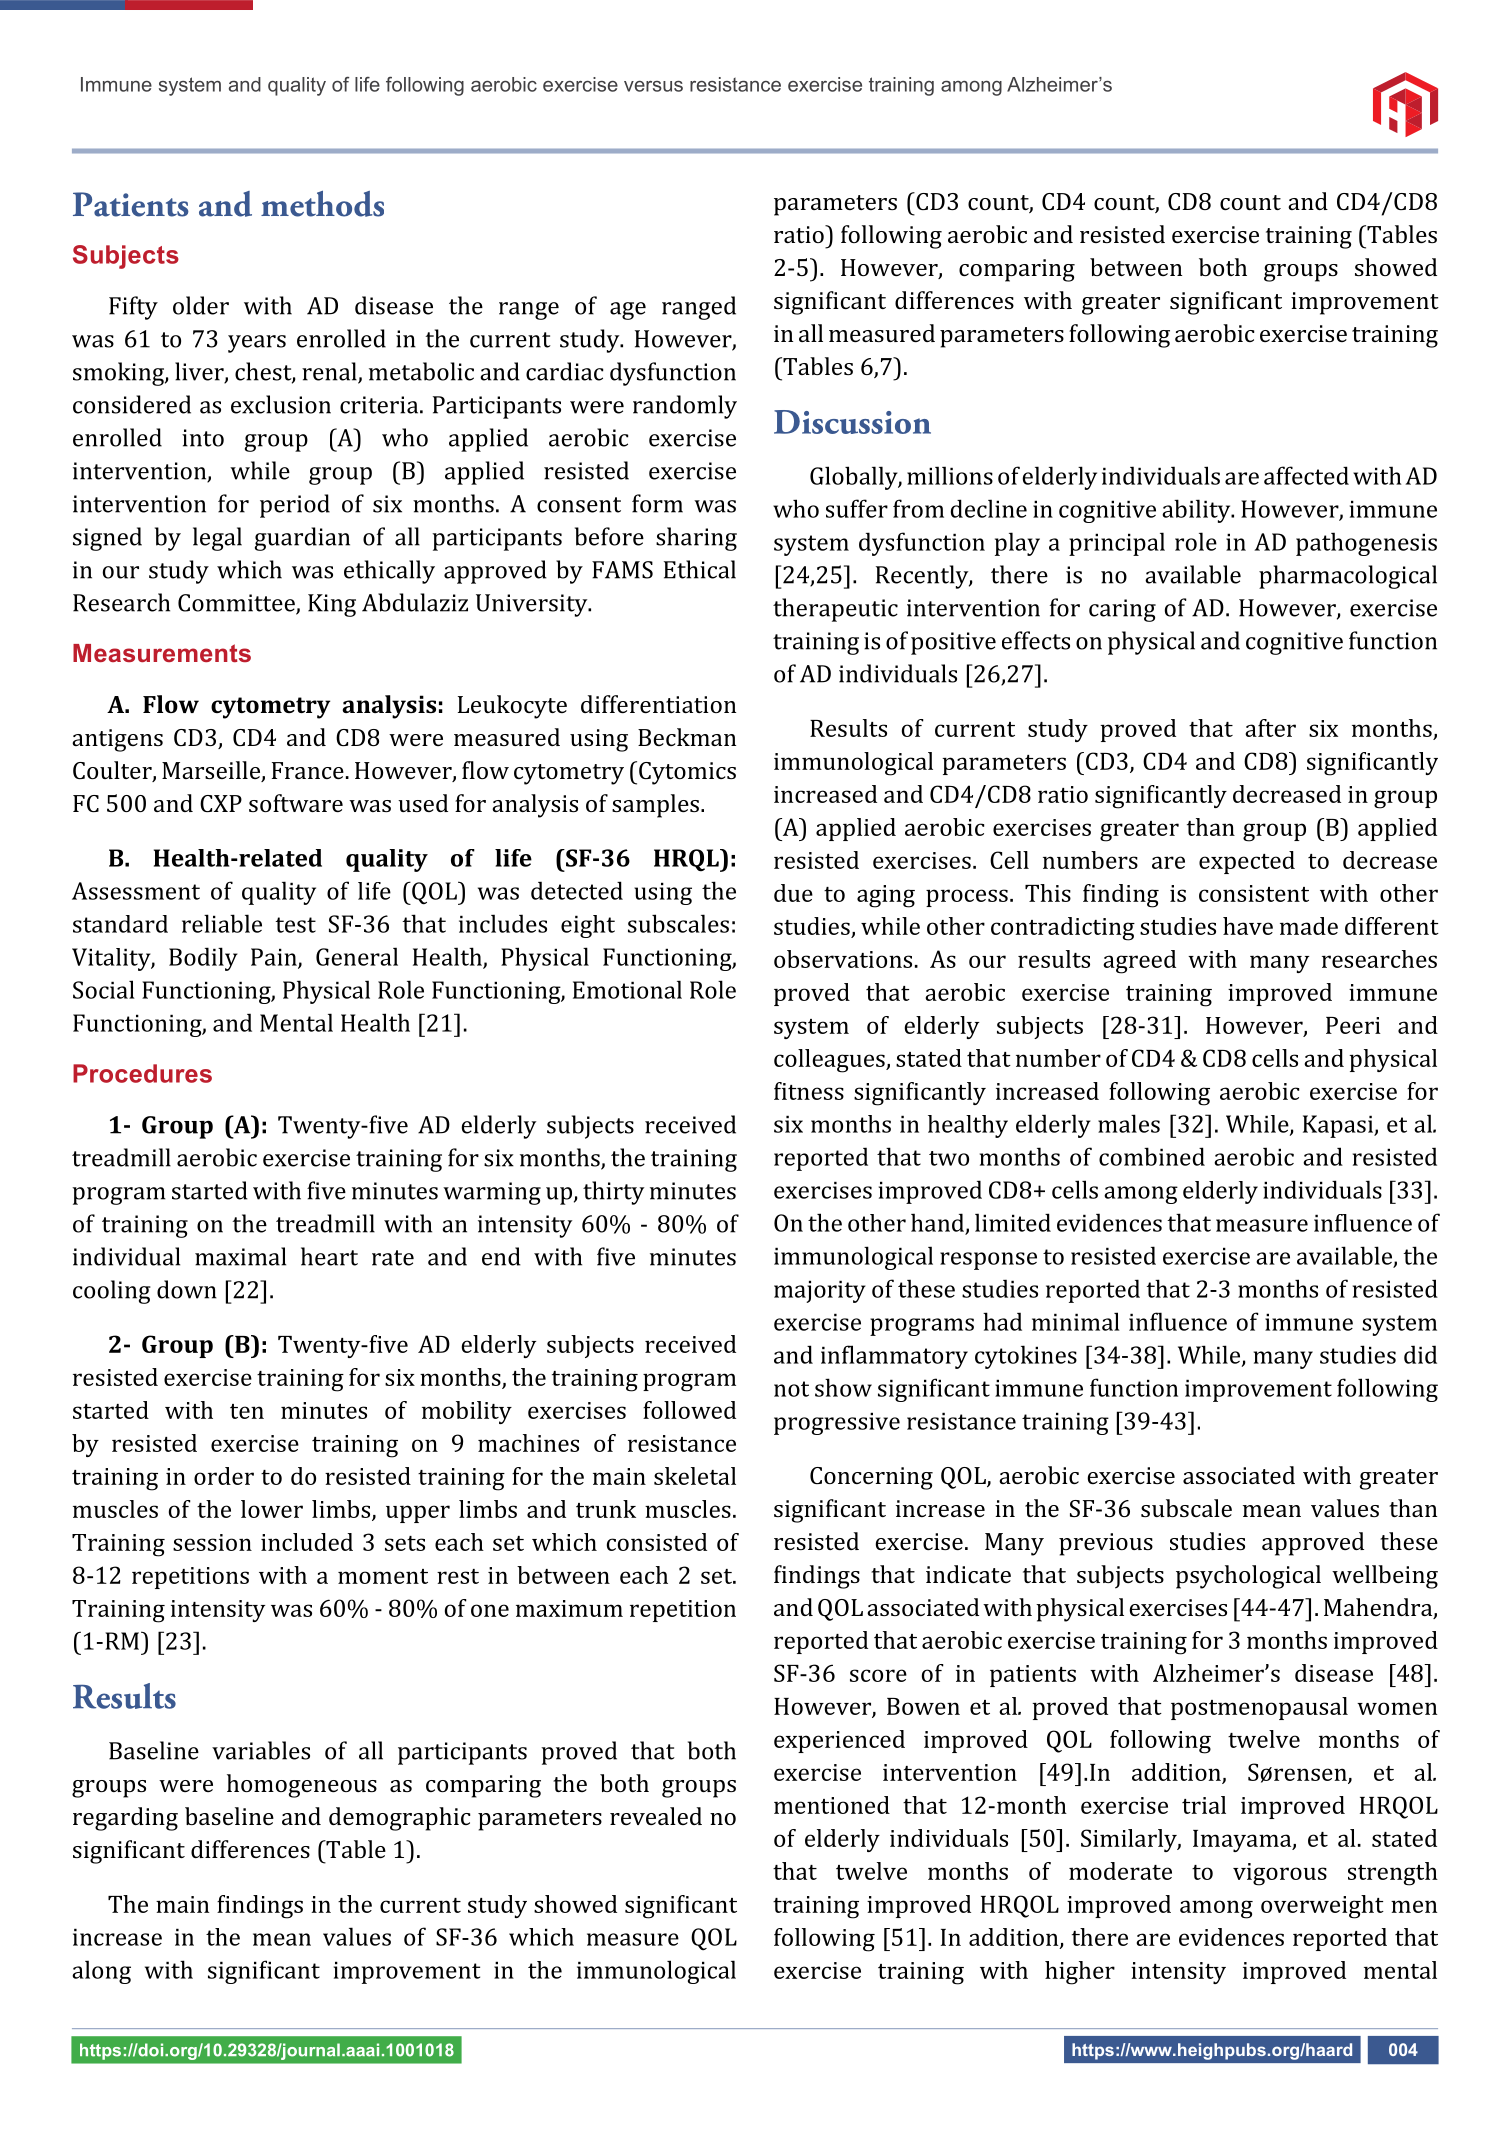 The height and width of the screenshot is (2136, 1510). I want to click on mentioned, so click(832, 1805).
